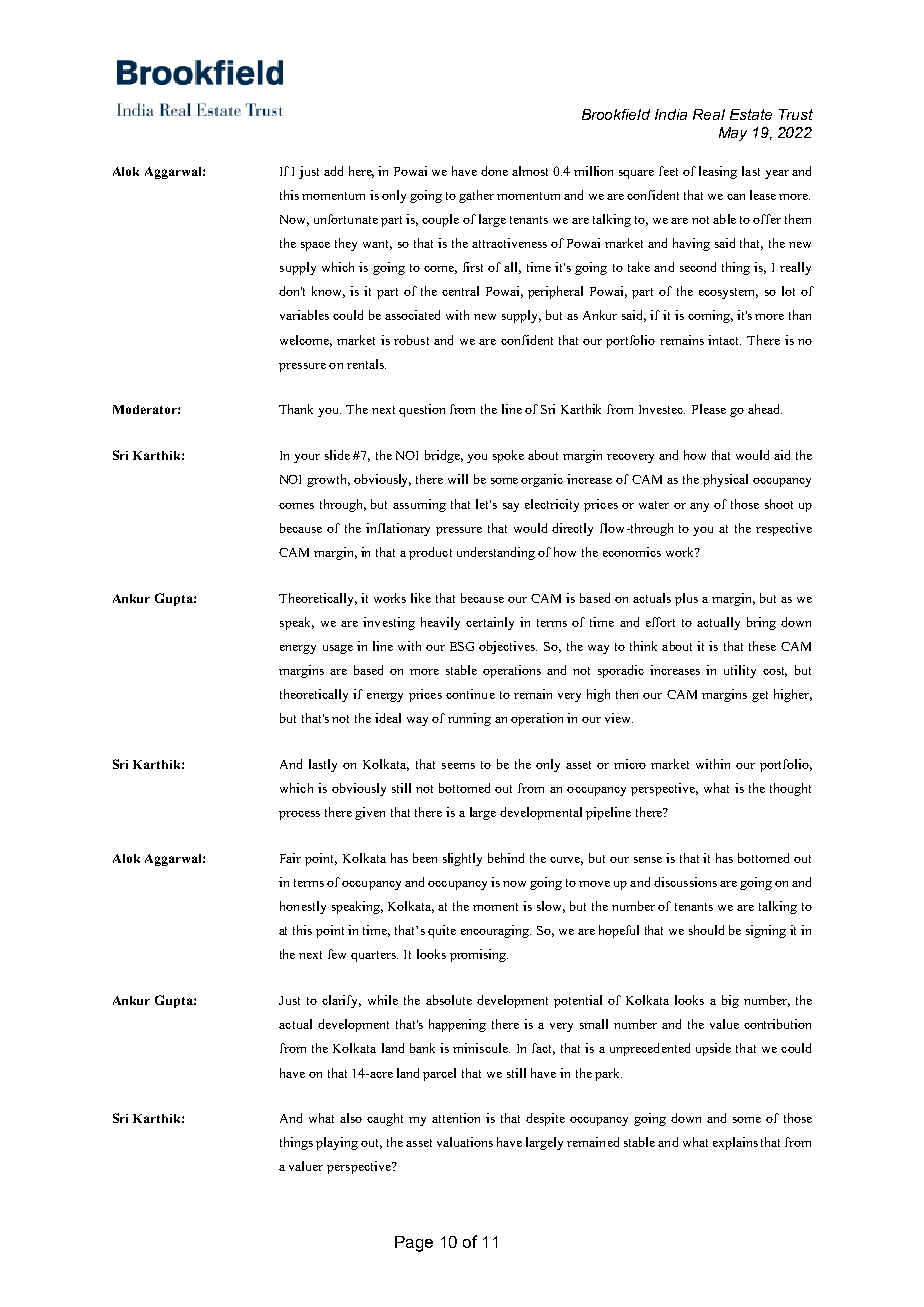 Image resolution: width=924 pixels, height=1307 pixels. I want to click on signing, so click(766, 931).
